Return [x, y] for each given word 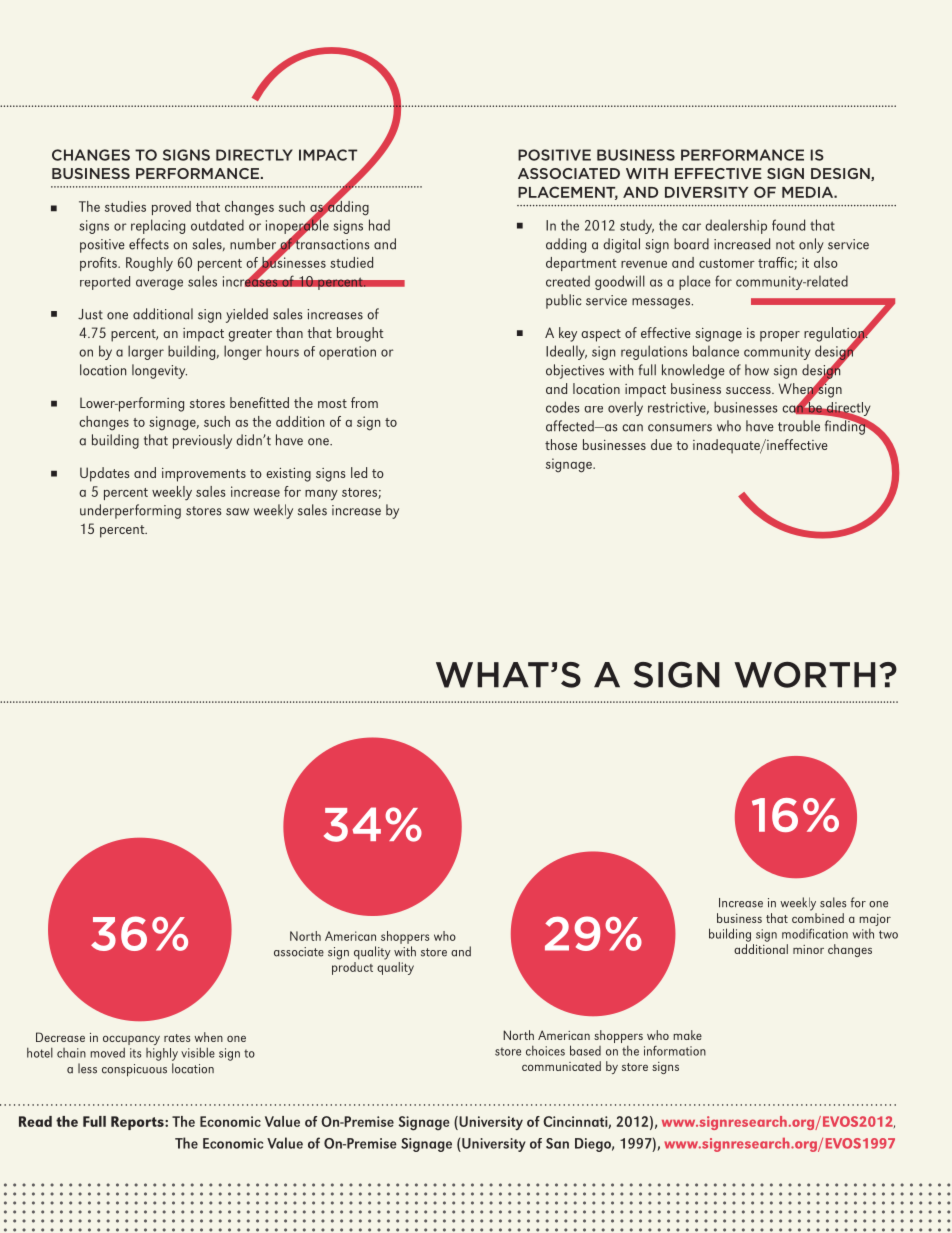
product [352, 967]
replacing [158, 226]
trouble [799, 426]
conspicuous [134, 1070]
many [321, 495]
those [561, 444]
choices [545, 1051]
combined [818, 918]
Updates [104, 474]
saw [237, 512]
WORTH [804, 675]
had [379, 225]
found [788, 225]
